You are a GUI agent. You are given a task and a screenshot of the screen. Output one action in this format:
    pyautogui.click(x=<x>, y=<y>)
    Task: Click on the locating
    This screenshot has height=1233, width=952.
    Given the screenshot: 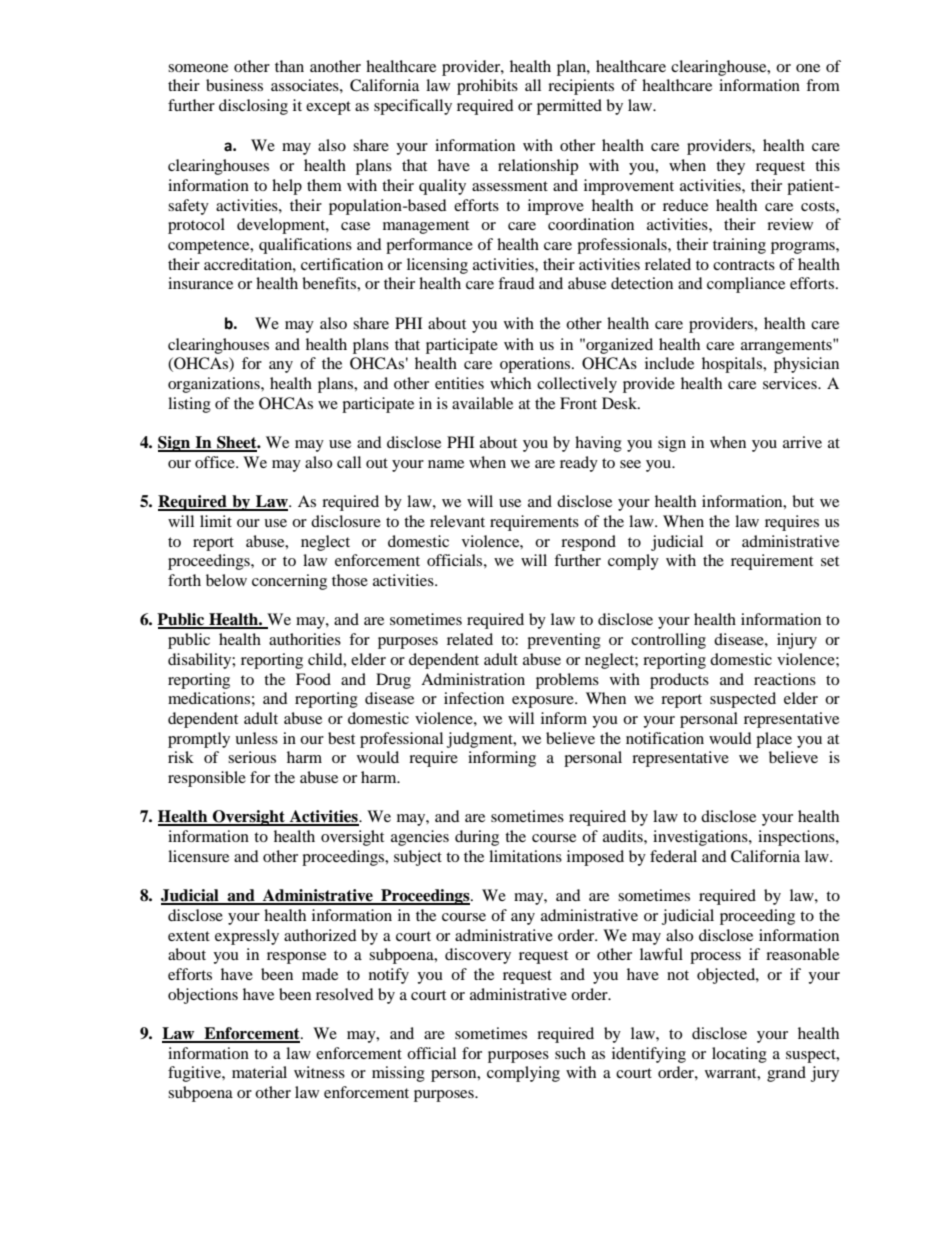 What is the action you would take?
    pyautogui.click(x=739, y=1055)
